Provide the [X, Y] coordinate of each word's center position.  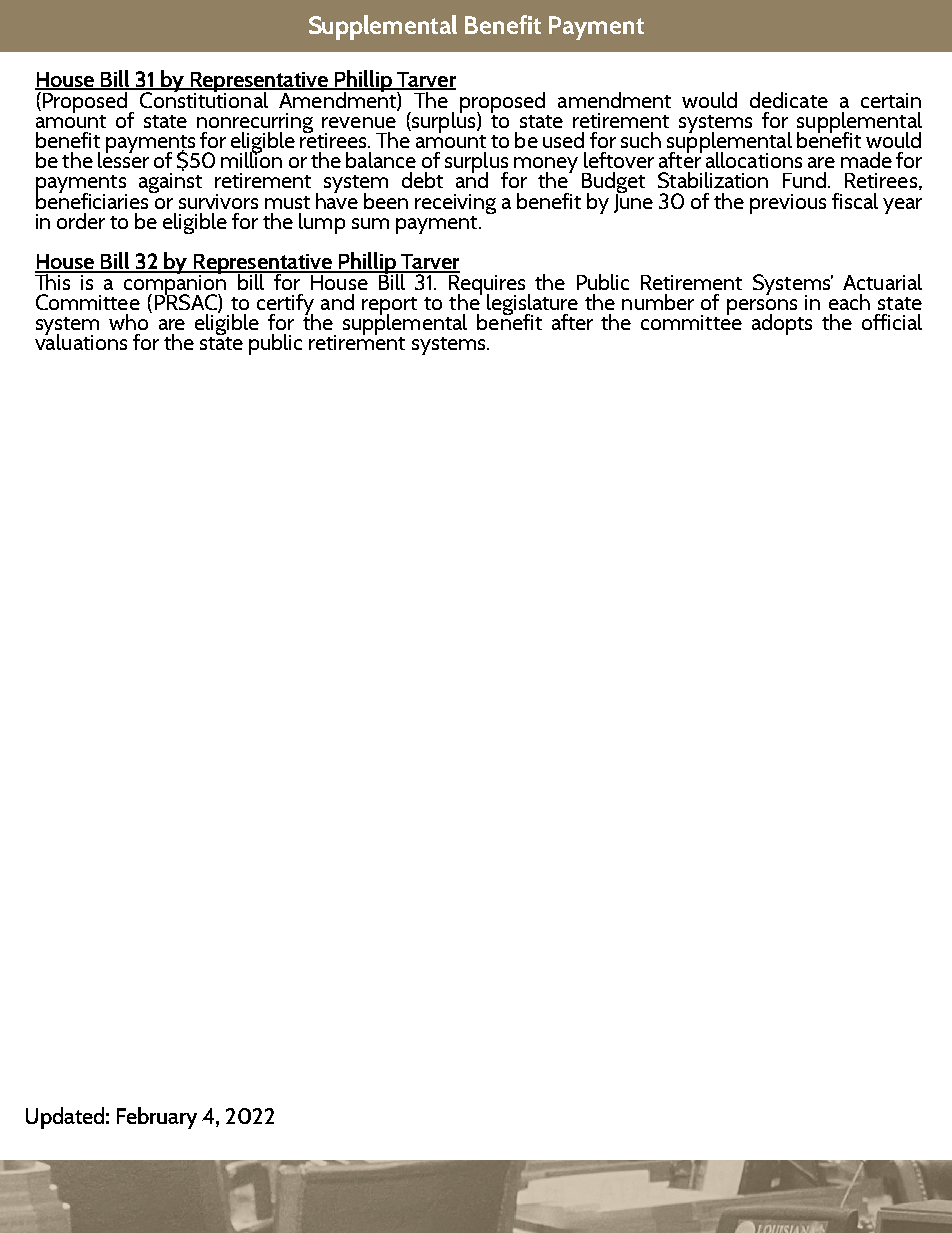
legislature [532, 306]
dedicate [789, 100]
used [563, 140]
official [892, 322]
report [389, 307]
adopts [782, 324]
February [157, 1118]
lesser [123, 158]
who [130, 320]
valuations [81, 340]
